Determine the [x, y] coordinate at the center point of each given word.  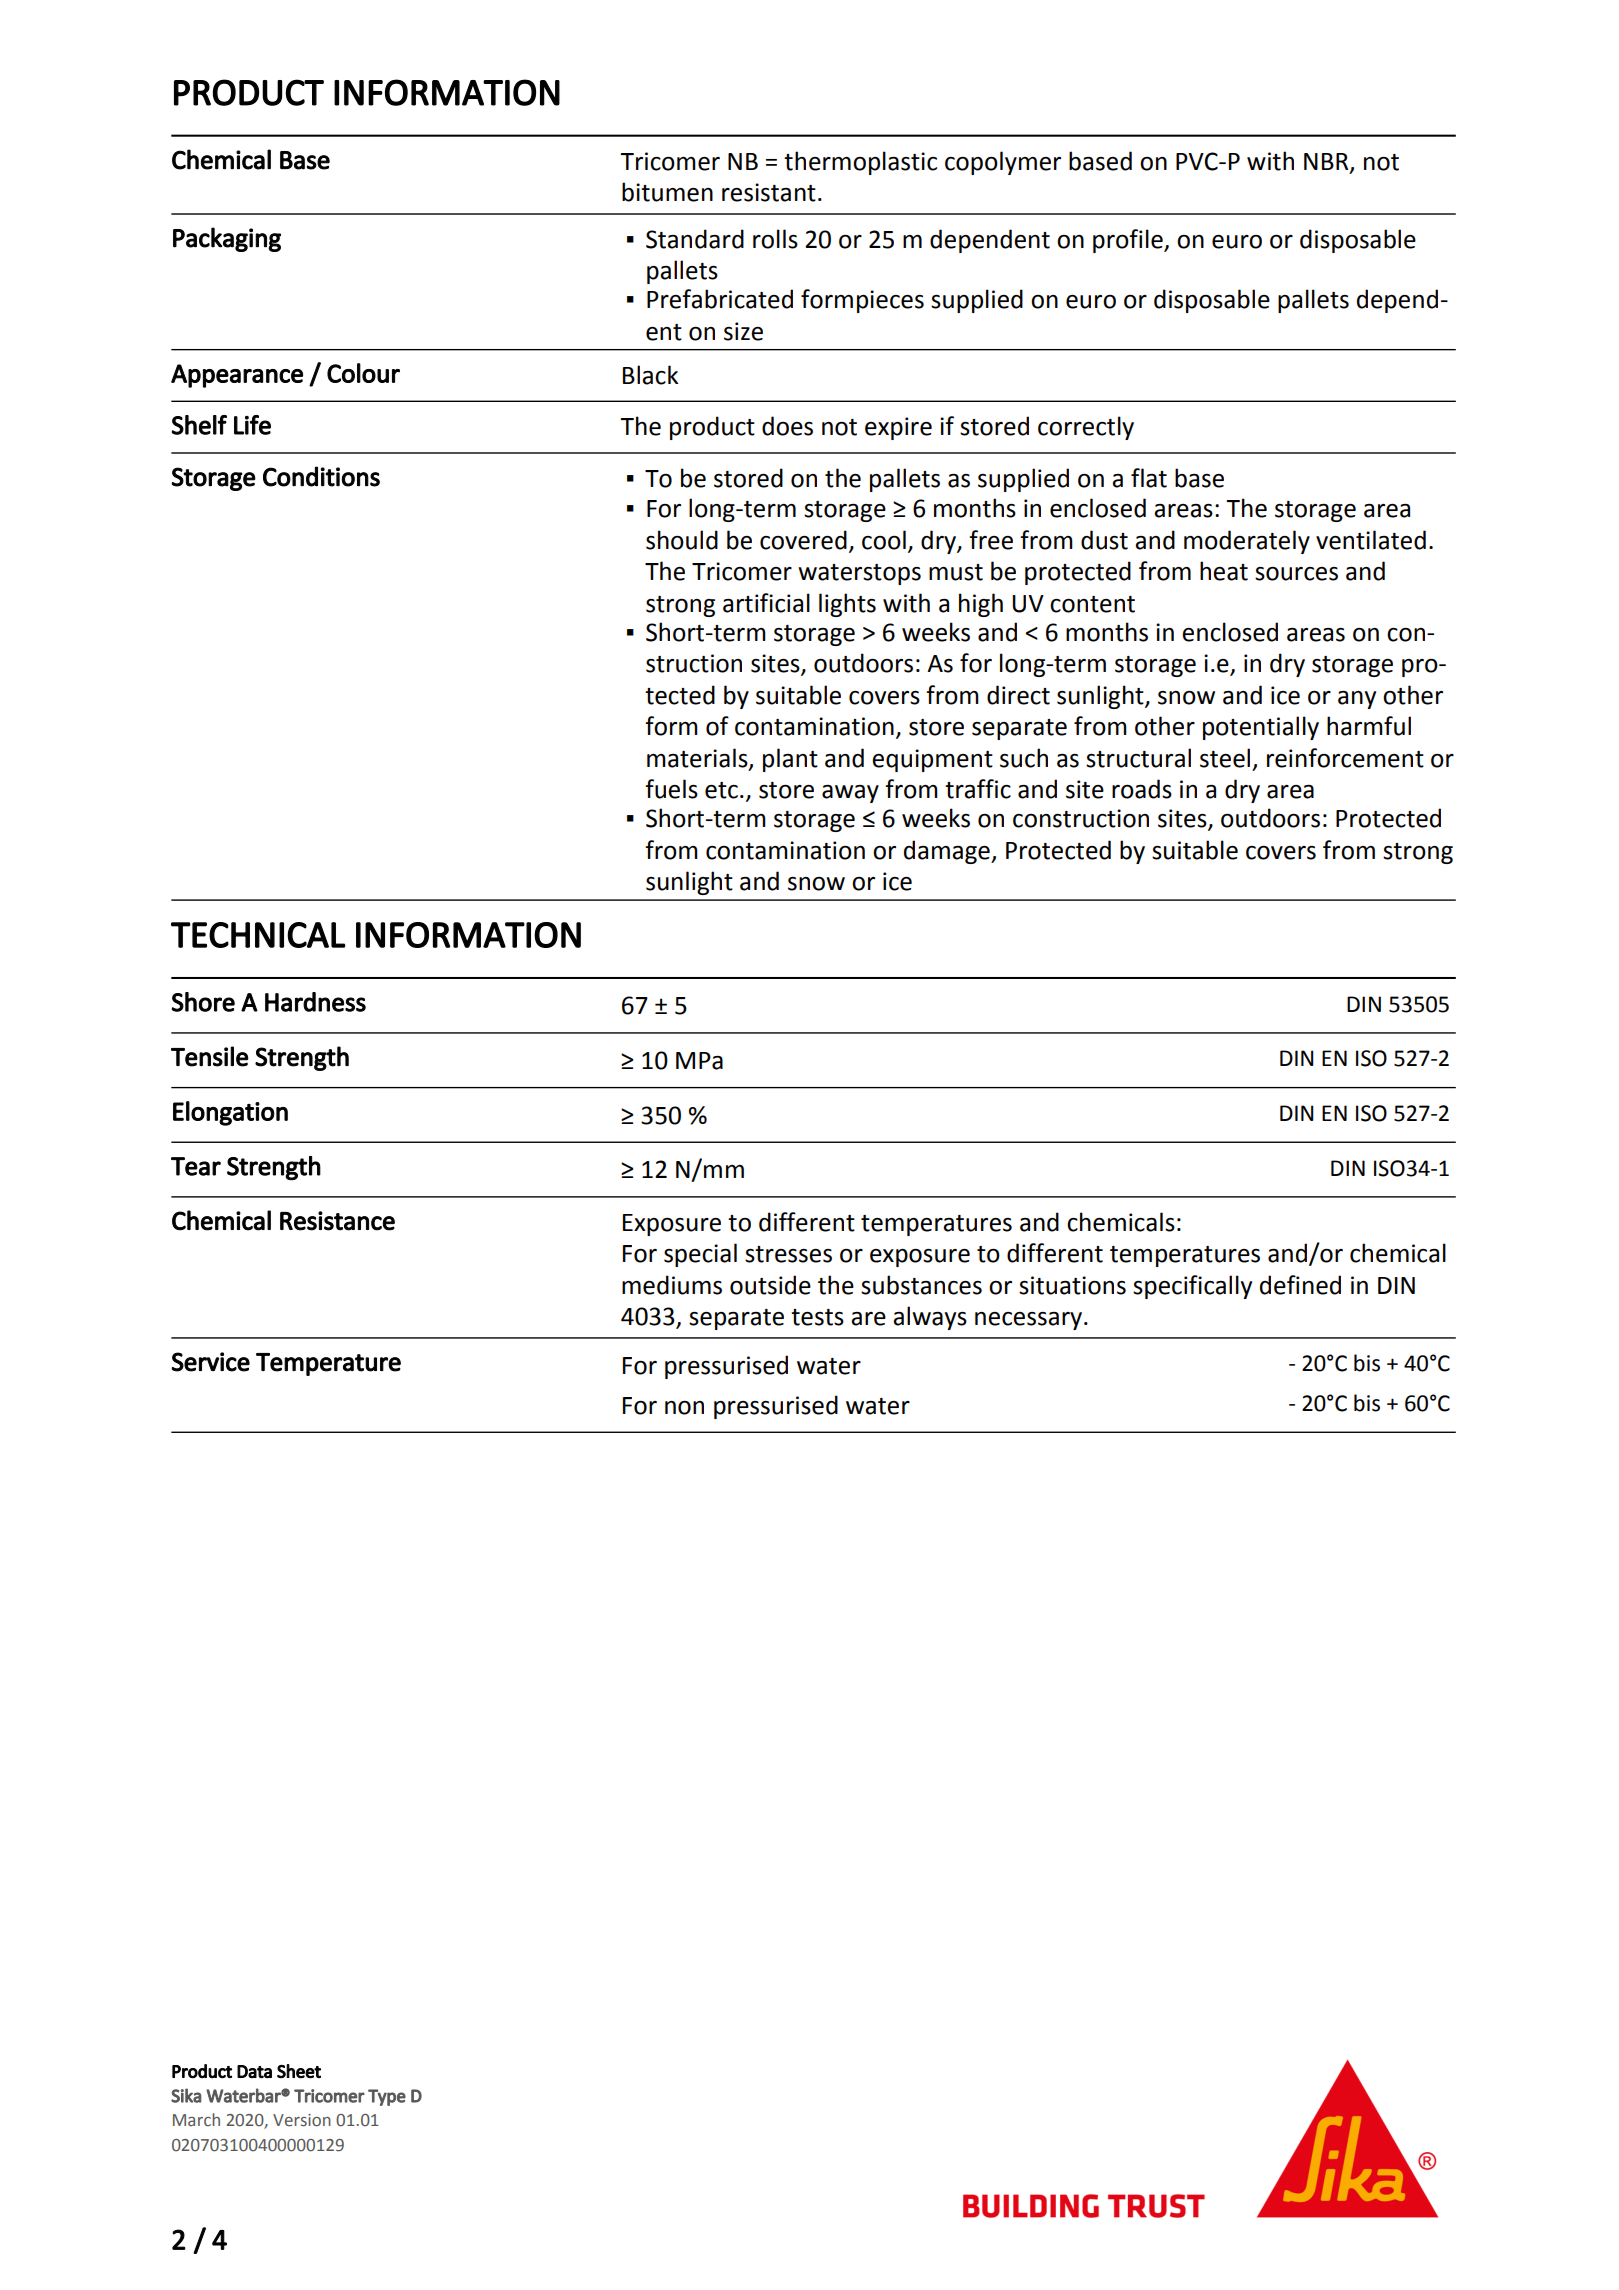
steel [1225, 758]
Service [210, 1362]
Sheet [299, 2071]
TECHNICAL [258, 935]
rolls [775, 239]
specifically [1192, 1287]
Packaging [227, 239]
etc [721, 790]
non [684, 1408]
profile [1129, 241]
